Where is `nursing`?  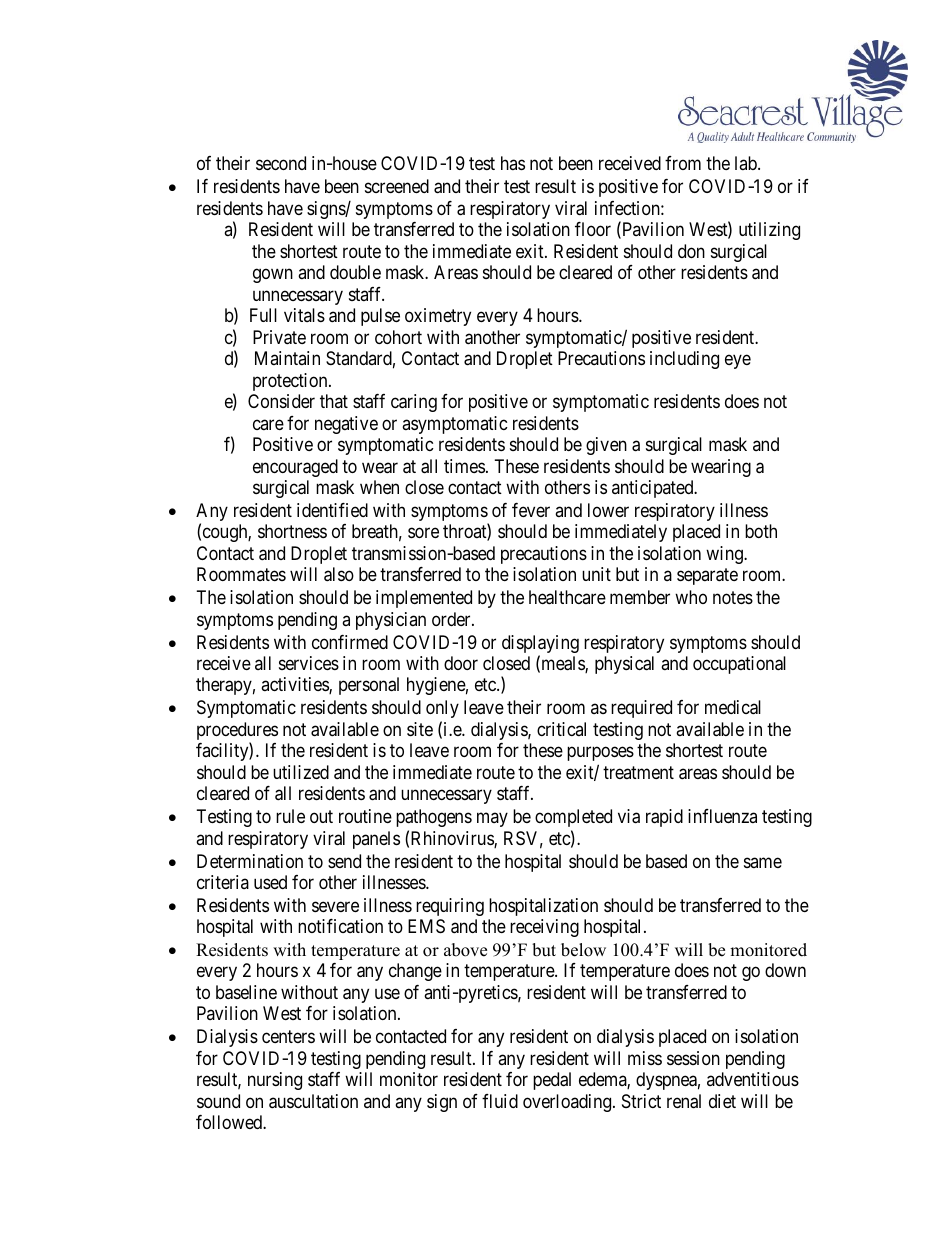 nursing is located at coordinates (275, 1081).
